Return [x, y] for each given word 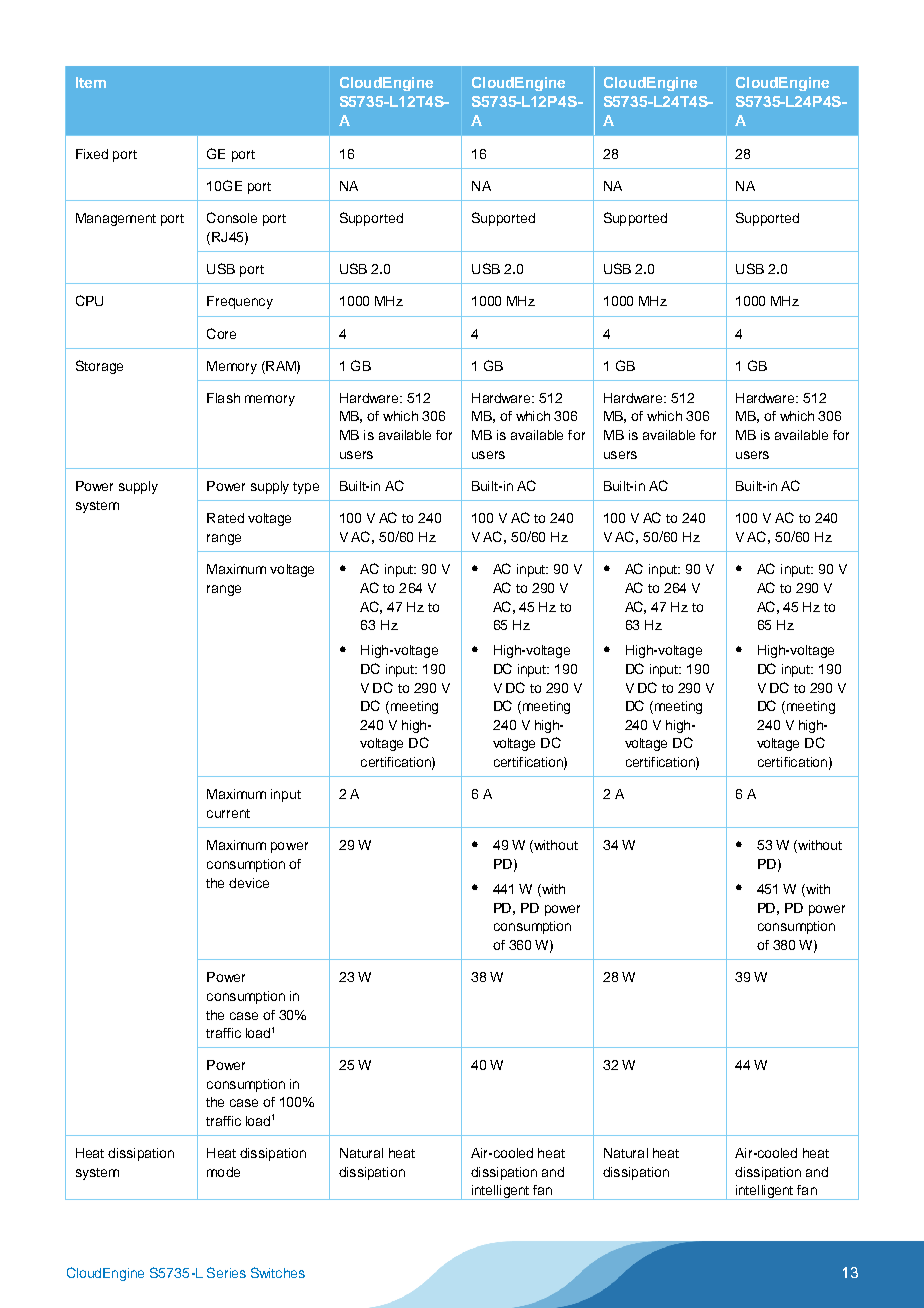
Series [226, 1272]
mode [223, 1172]
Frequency [240, 302]
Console [232, 217]
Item [91, 82]
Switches [278, 1272]
